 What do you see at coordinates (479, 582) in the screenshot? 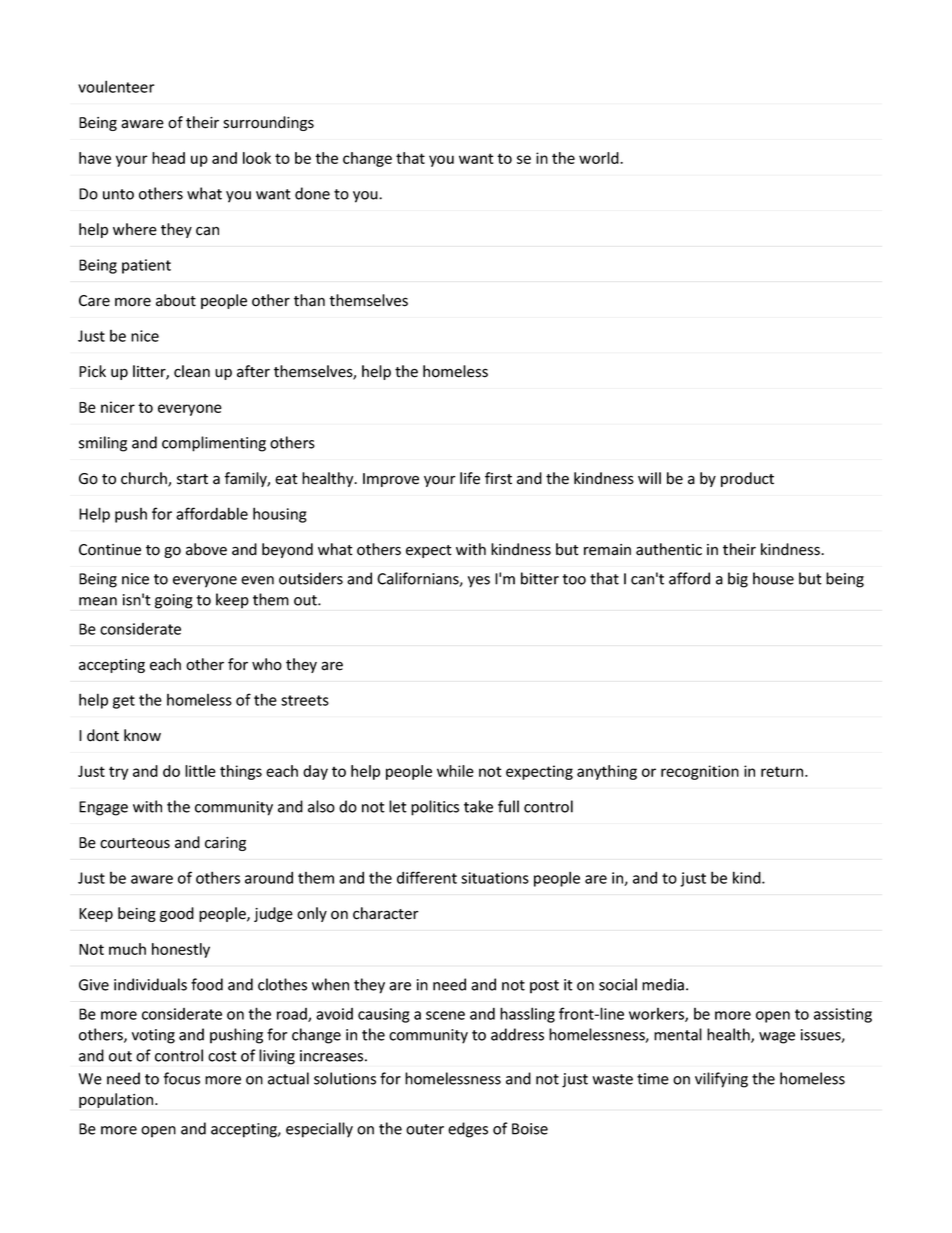
I see `yes` at bounding box center [479, 582].
